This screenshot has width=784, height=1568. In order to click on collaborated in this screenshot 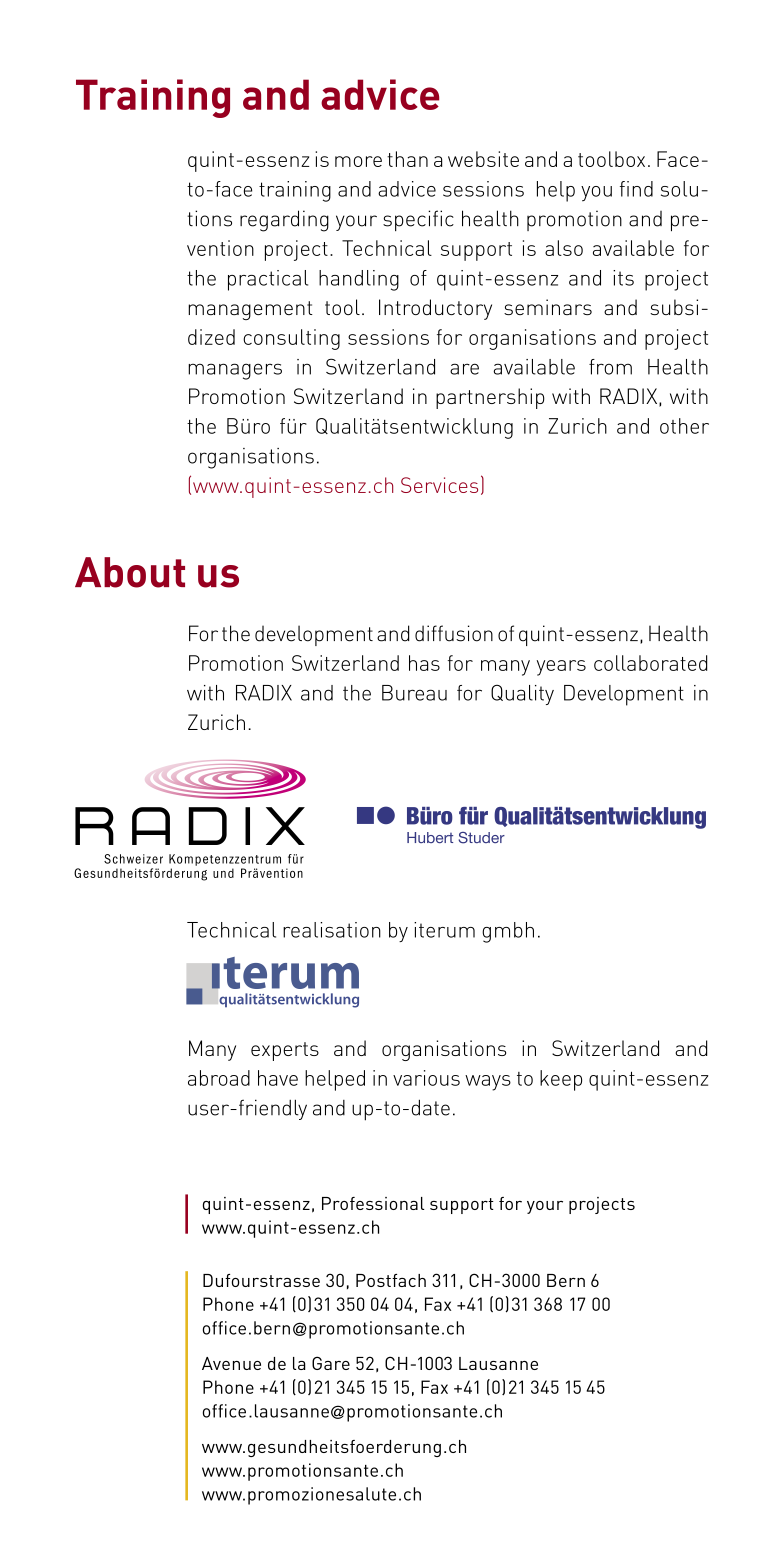, I will do `click(650, 663)`.
